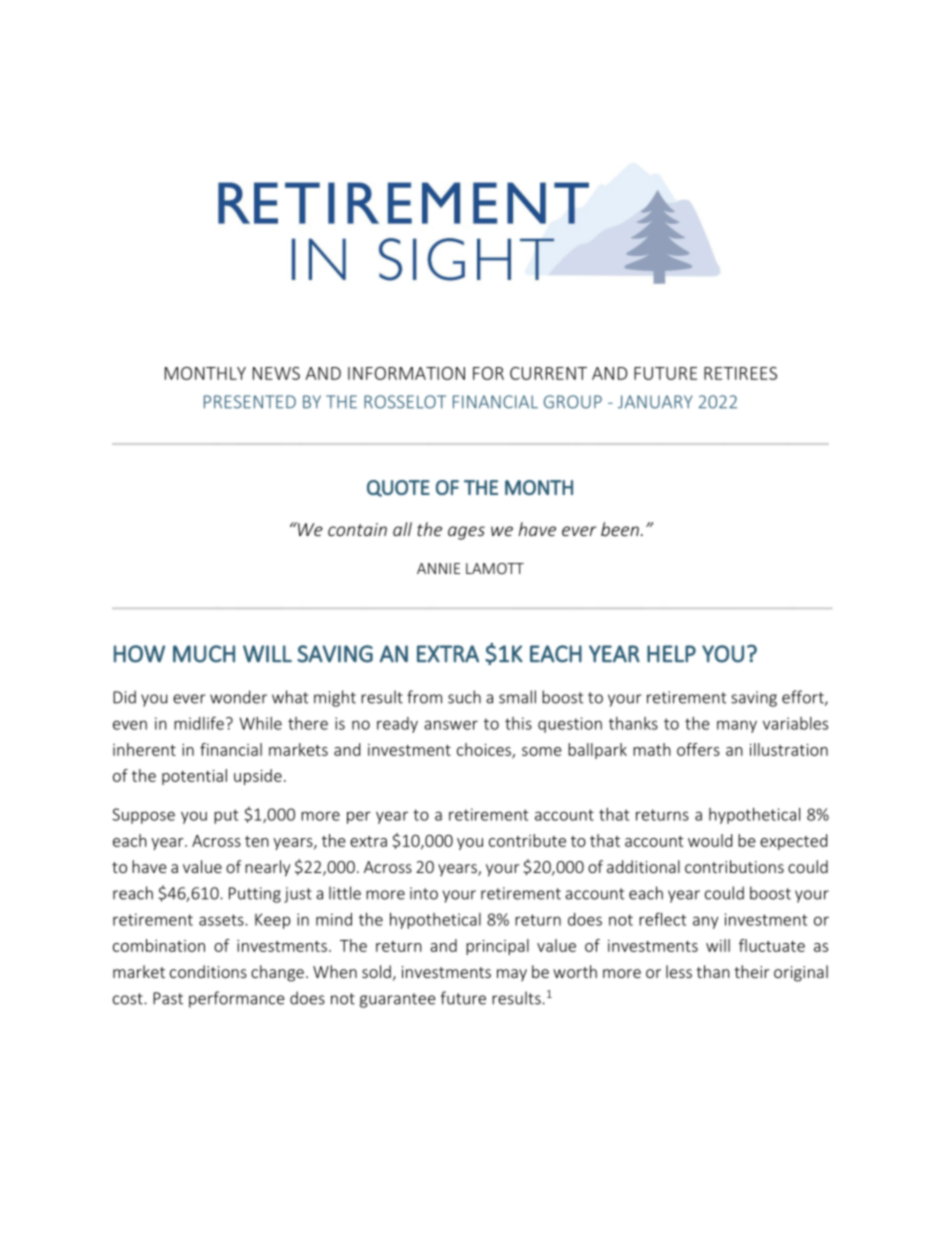  What do you see at coordinates (250, 402) in the document?
I see `PRESENTED` at bounding box center [250, 402].
